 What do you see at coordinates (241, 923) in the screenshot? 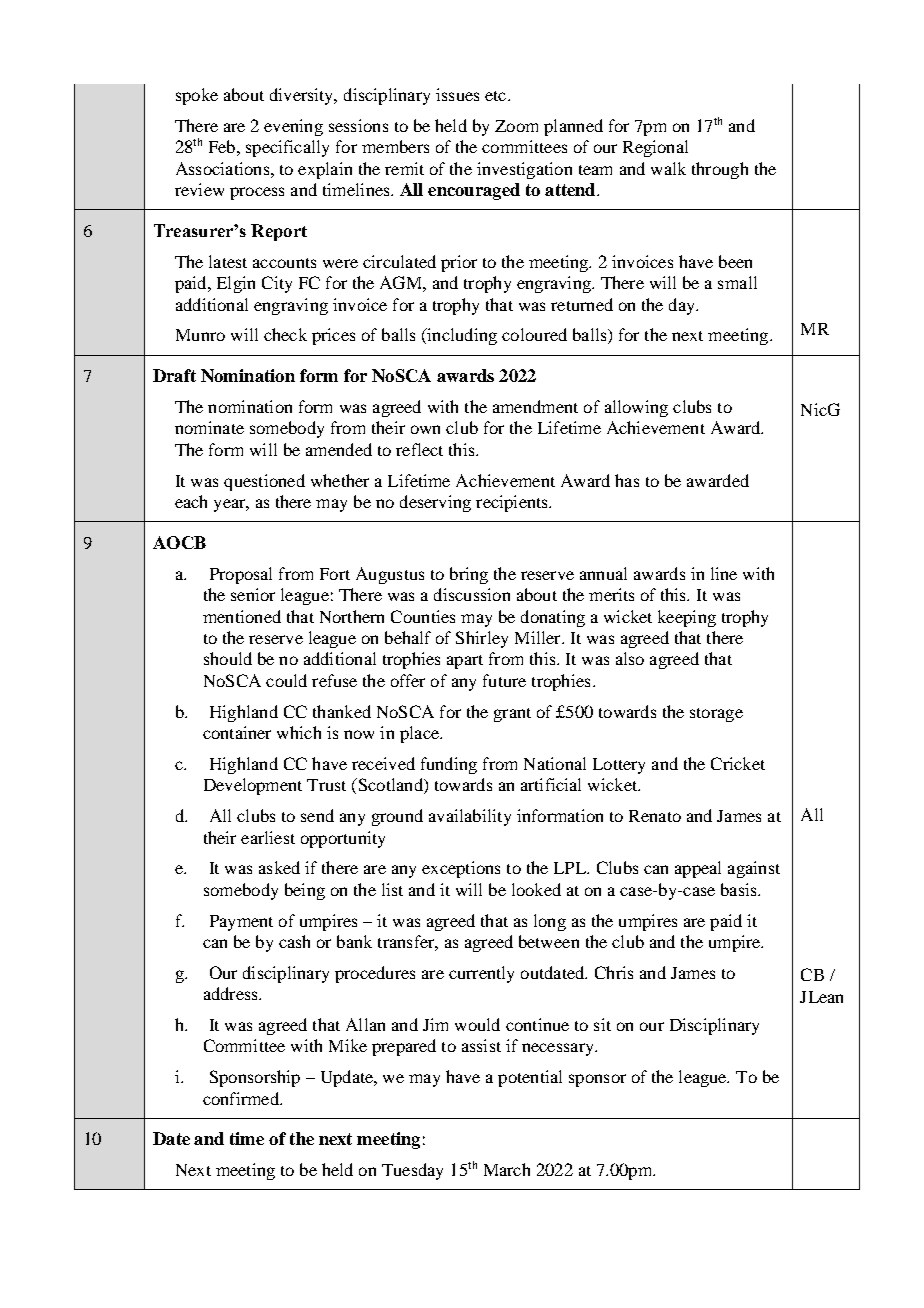
I see `Payment` at bounding box center [241, 923].
